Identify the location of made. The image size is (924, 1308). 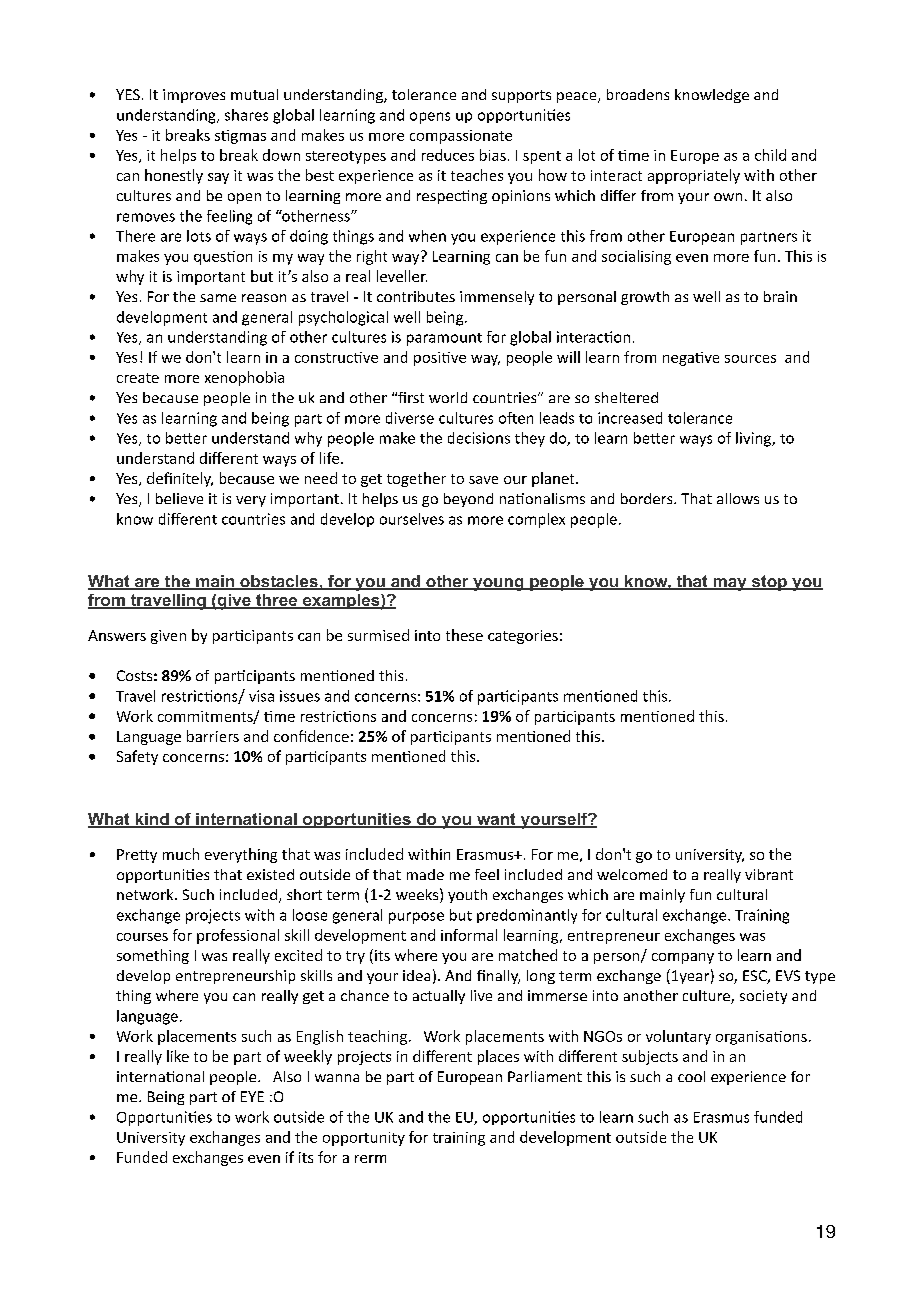
(425, 874).
